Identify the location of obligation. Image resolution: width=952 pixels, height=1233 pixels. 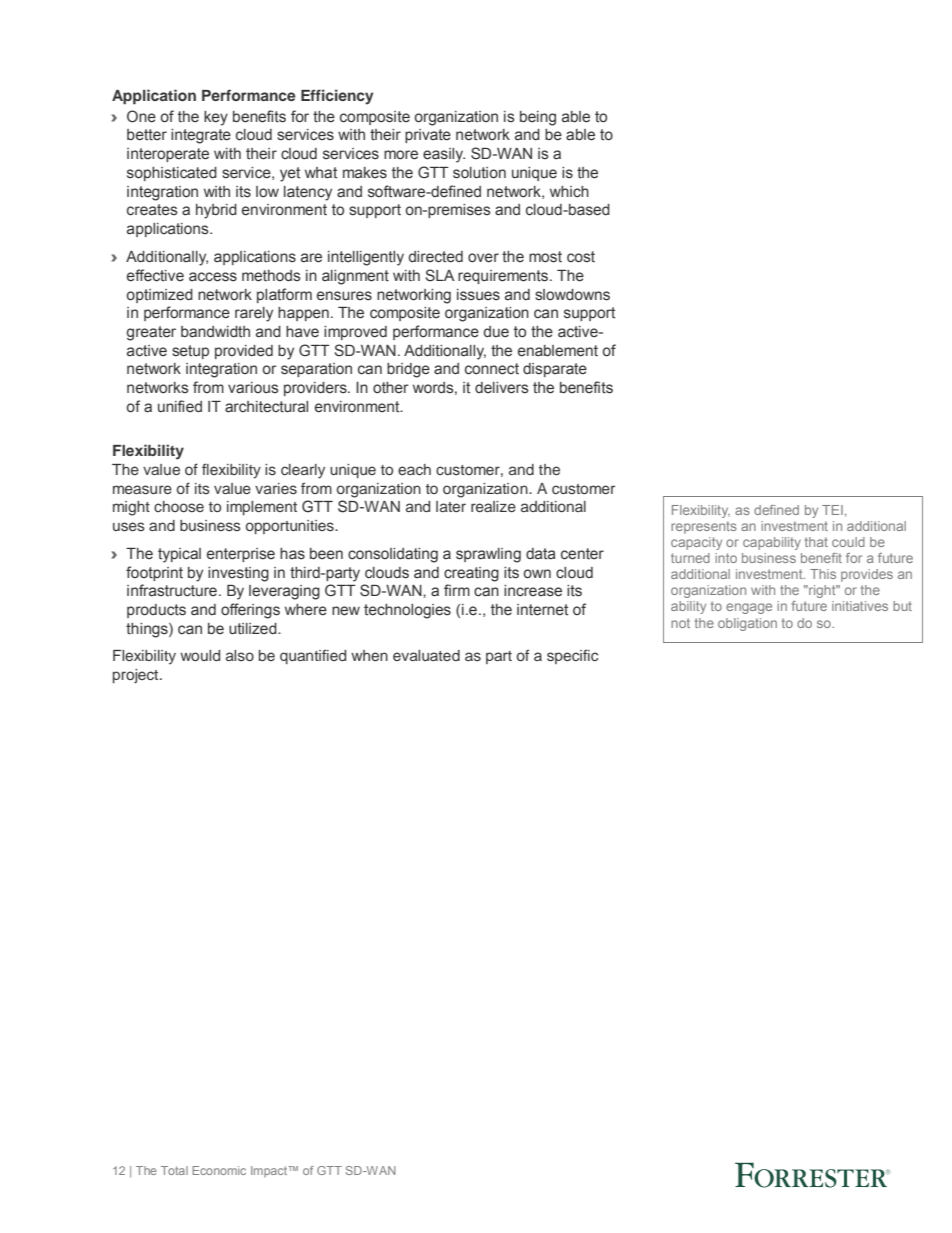
(747, 624).
